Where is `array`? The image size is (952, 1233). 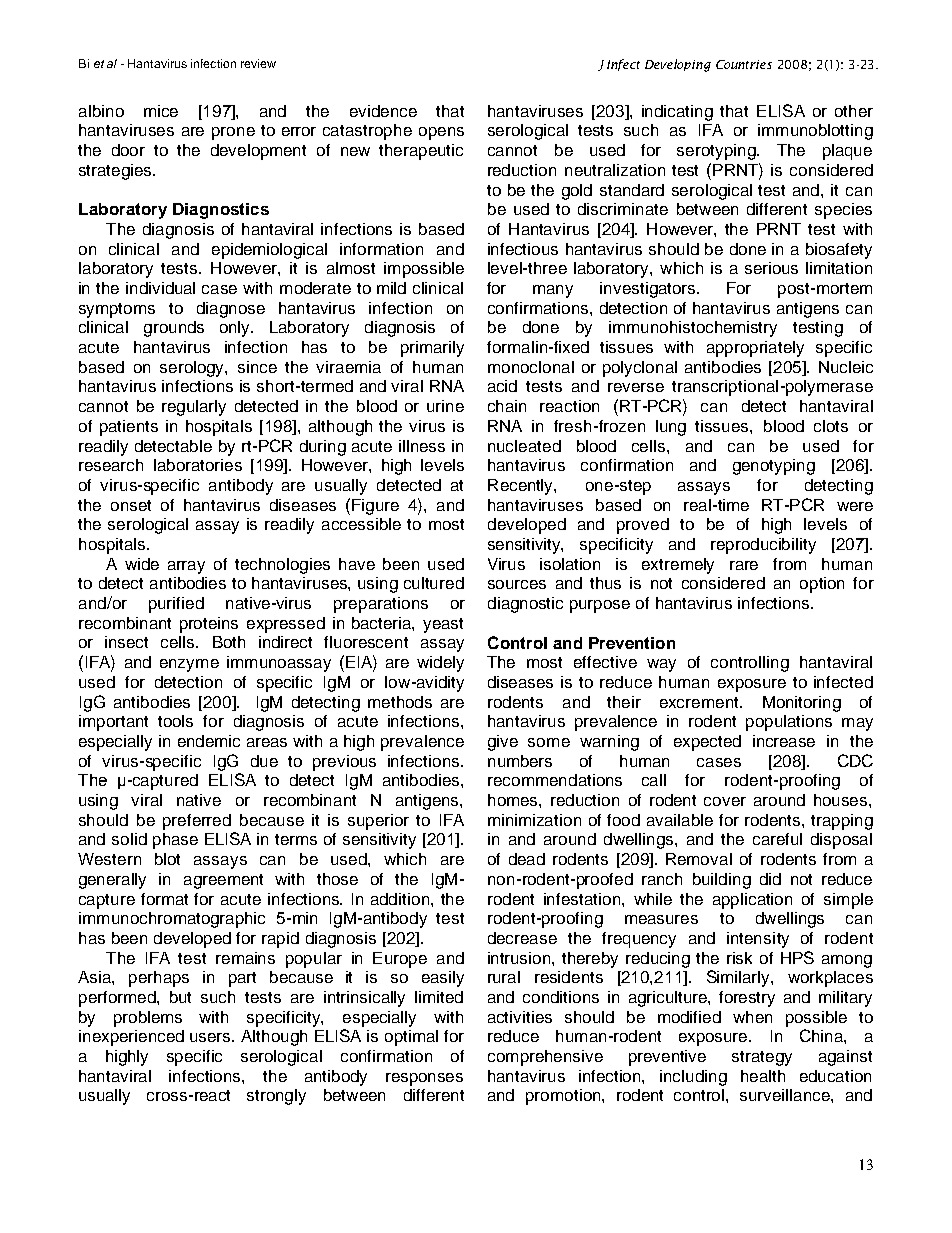 array is located at coordinates (186, 567).
